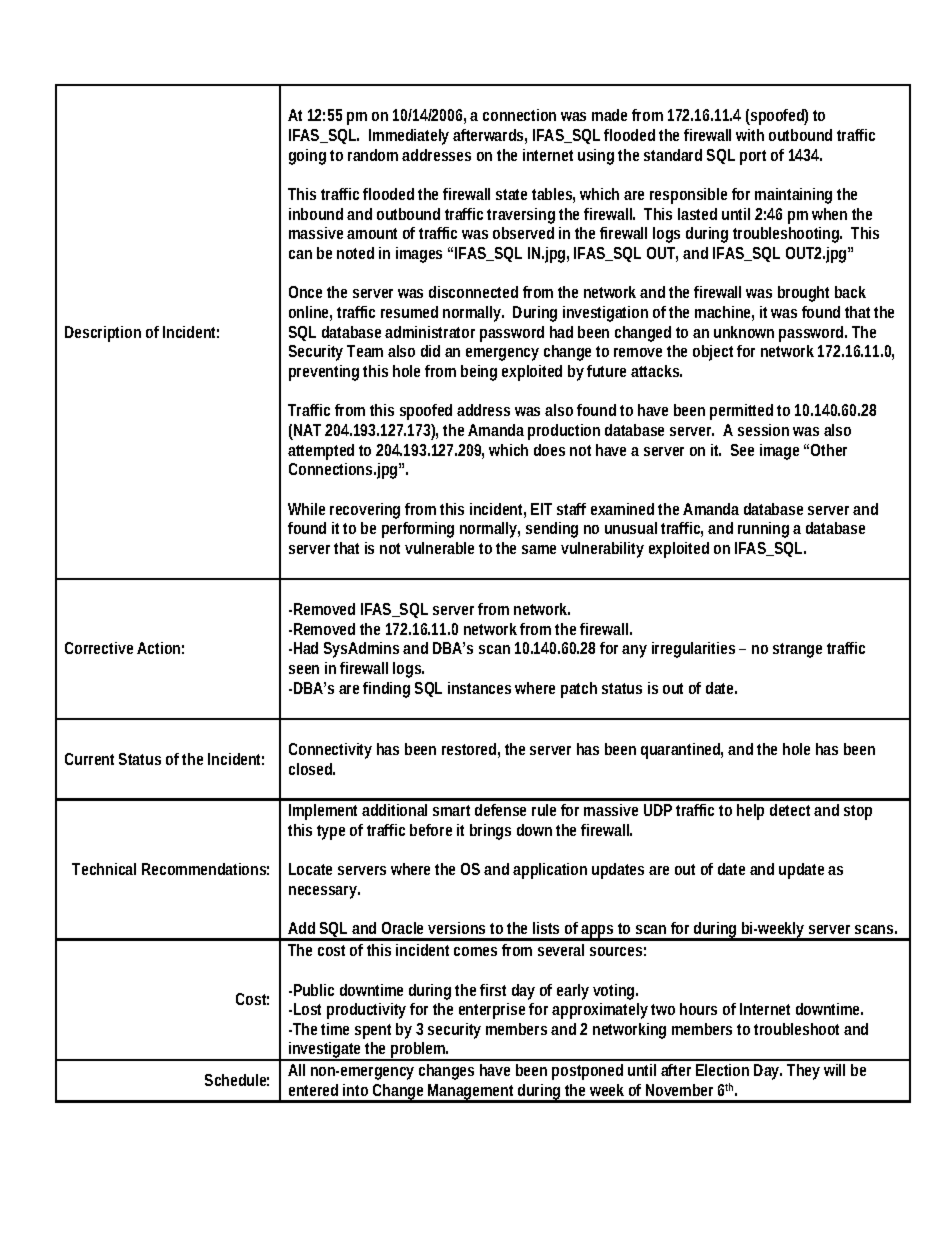 This page has height=1233, width=952. What do you see at coordinates (409, 137) in the page?
I see `Immediately` at bounding box center [409, 137].
